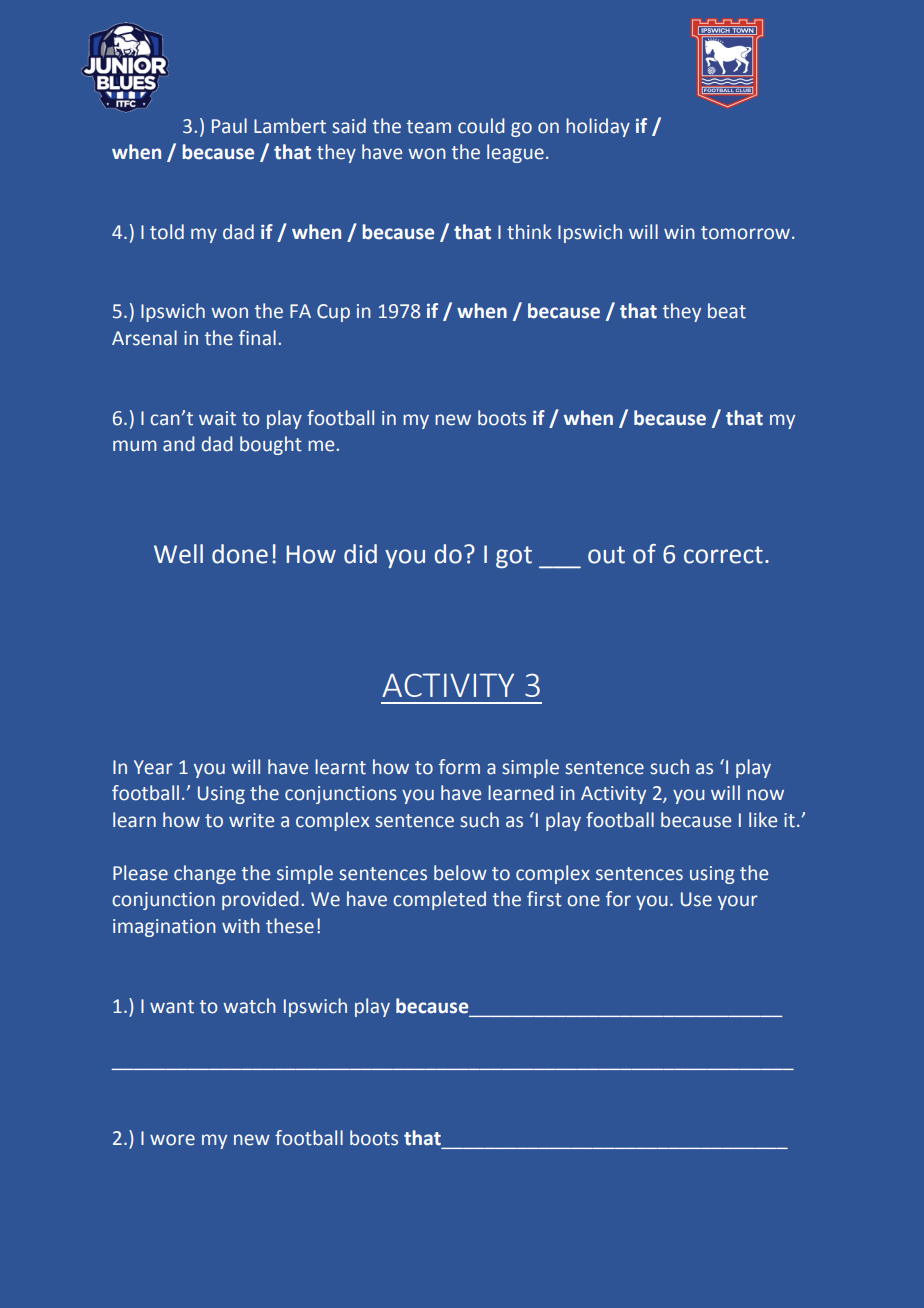  Describe the element at coordinates (229, 126) in the screenshot. I see `Paul` at that location.
